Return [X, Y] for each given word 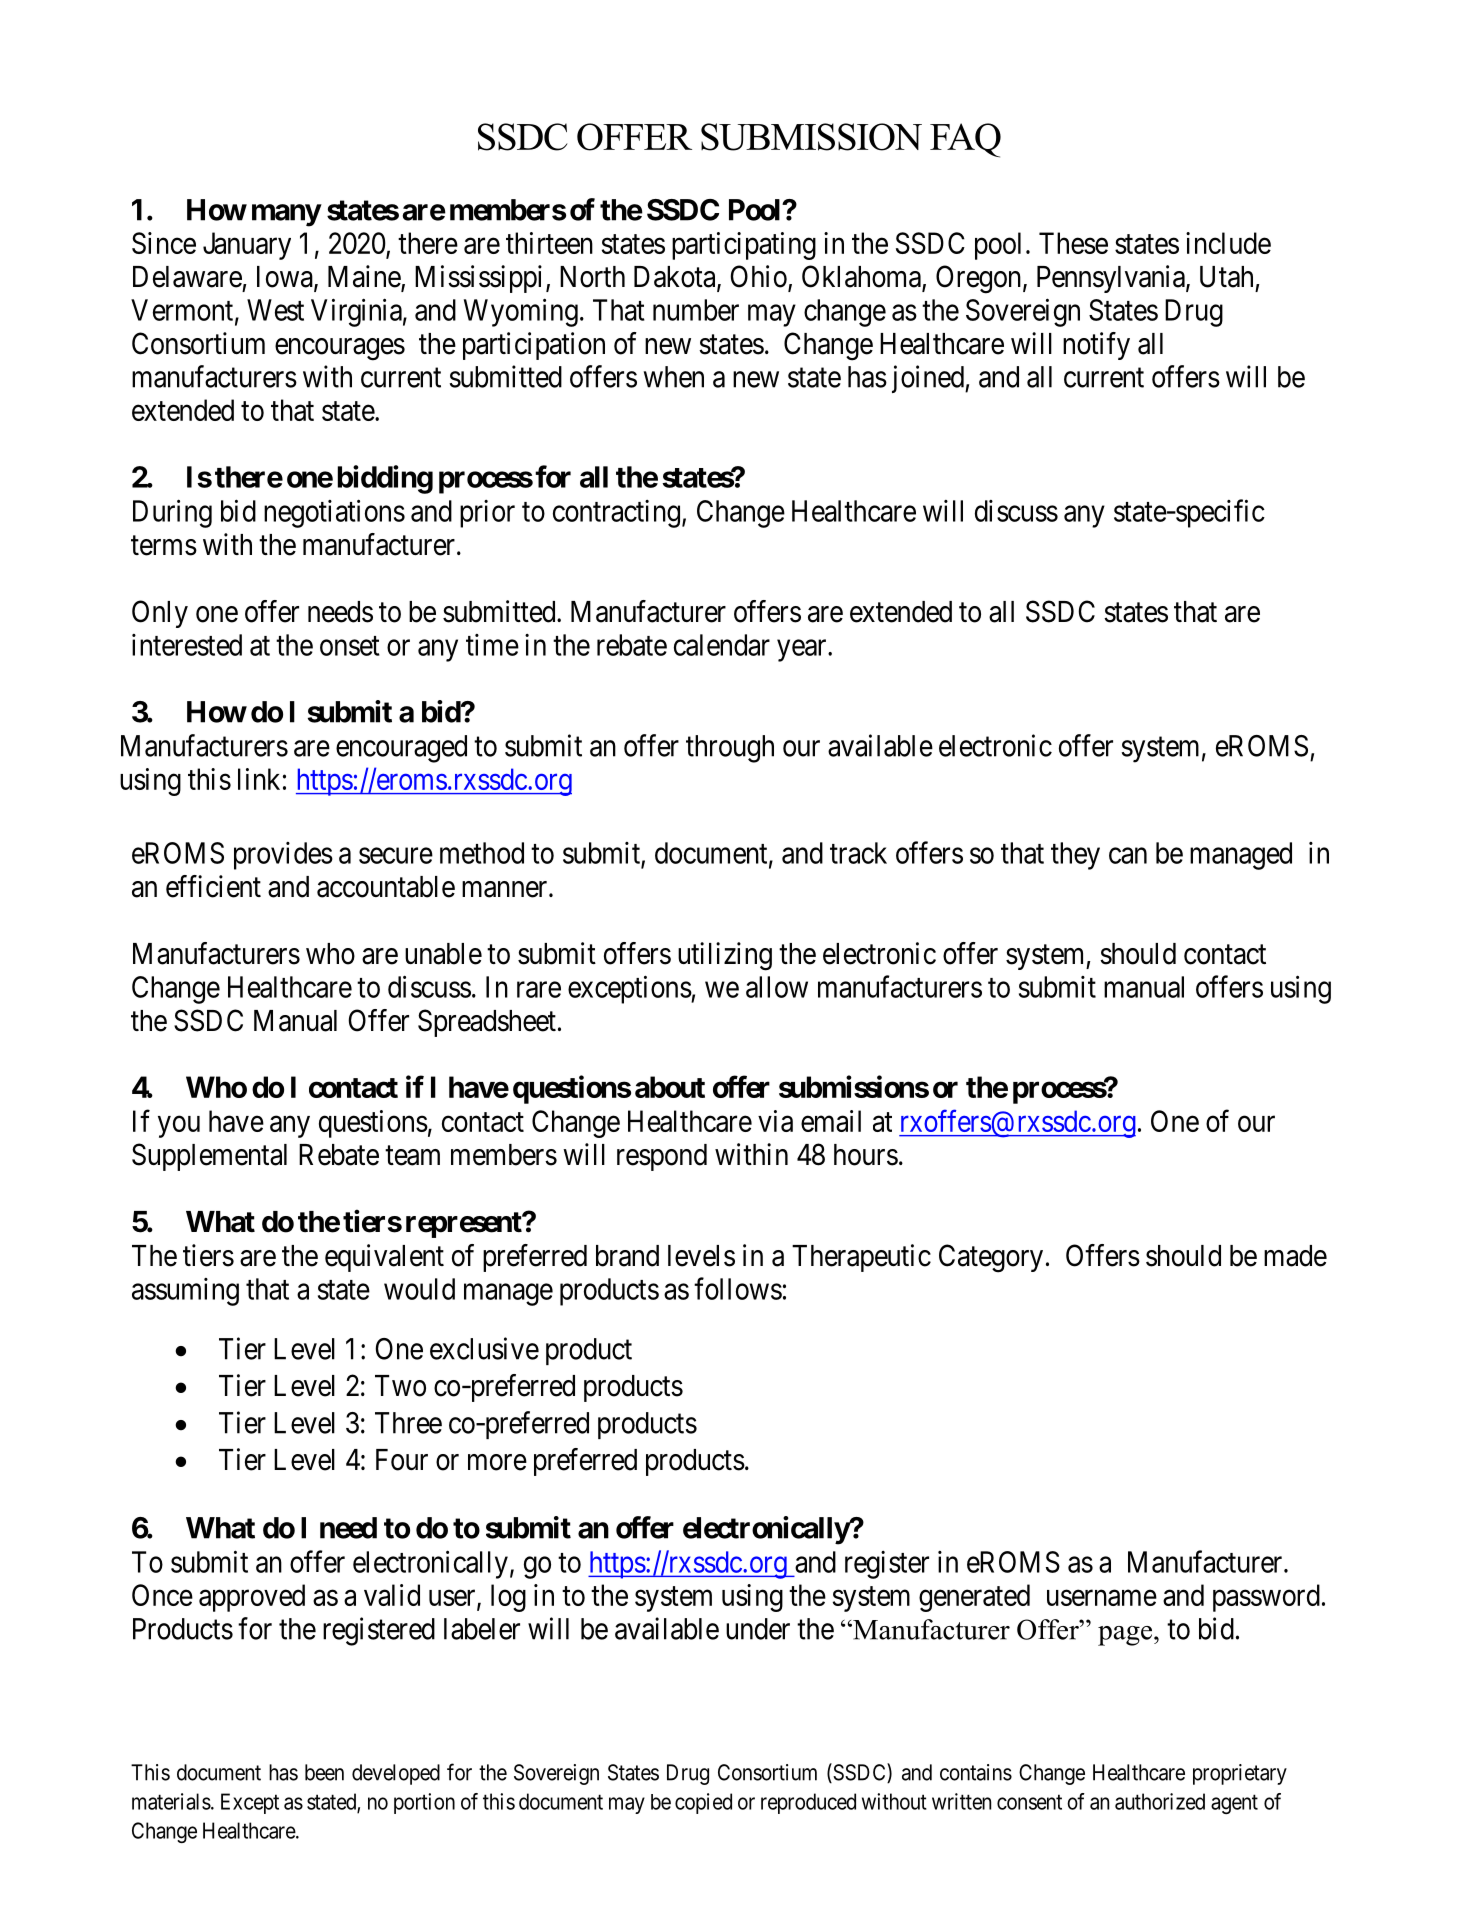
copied [703, 1803]
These [1073, 243]
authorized [1160, 1801]
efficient [213, 886]
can [1128, 856]
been [324, 1772]
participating [744, 246]
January [247, 246]
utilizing [725, 956]
